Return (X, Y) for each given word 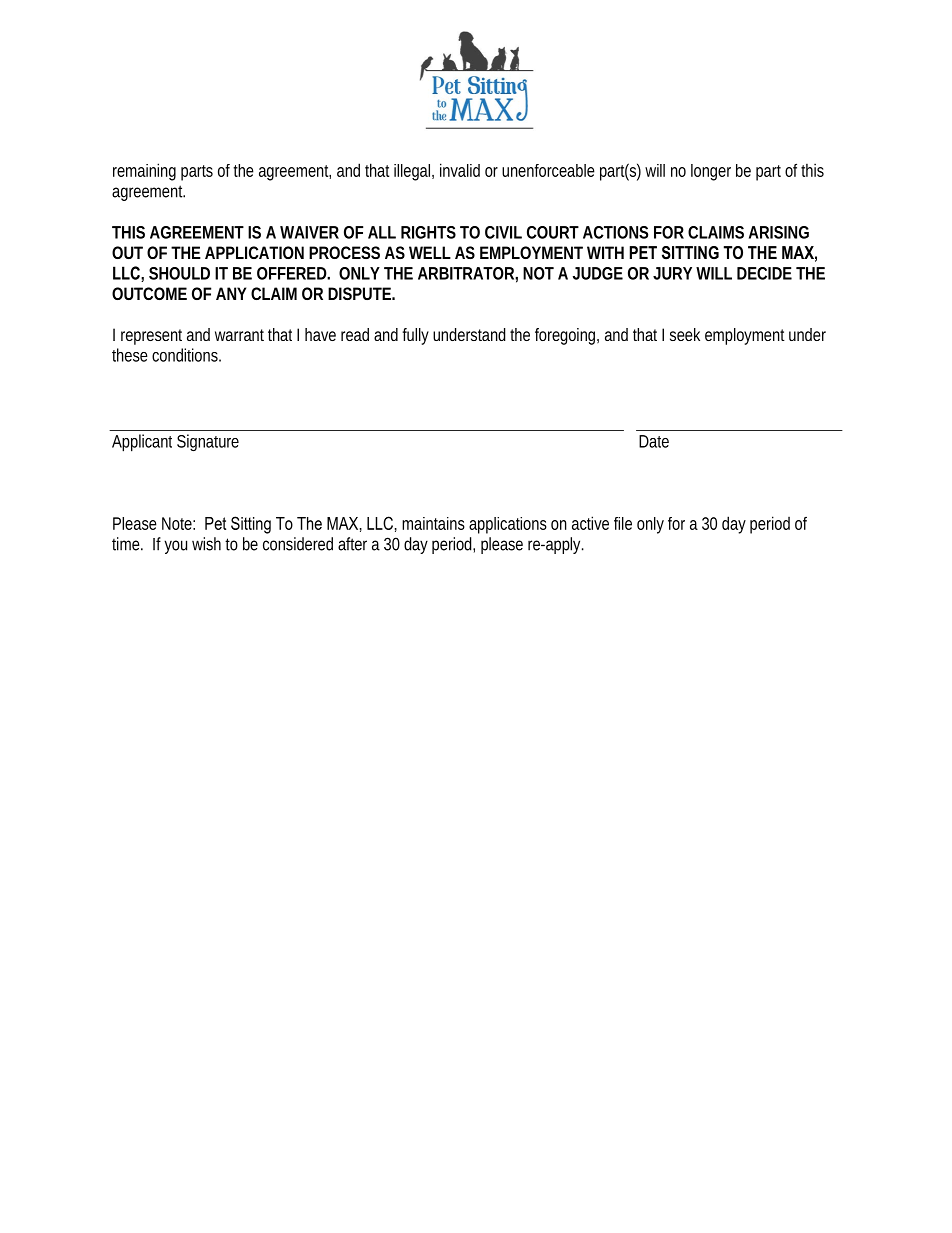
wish (206, 544)
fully (415, 336)
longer (711, 172)
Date (654, 441)
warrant (239, 335)
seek (685, 334)
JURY (672, 273)
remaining (144, 172)
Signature (208, 442)
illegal (412, 172)
